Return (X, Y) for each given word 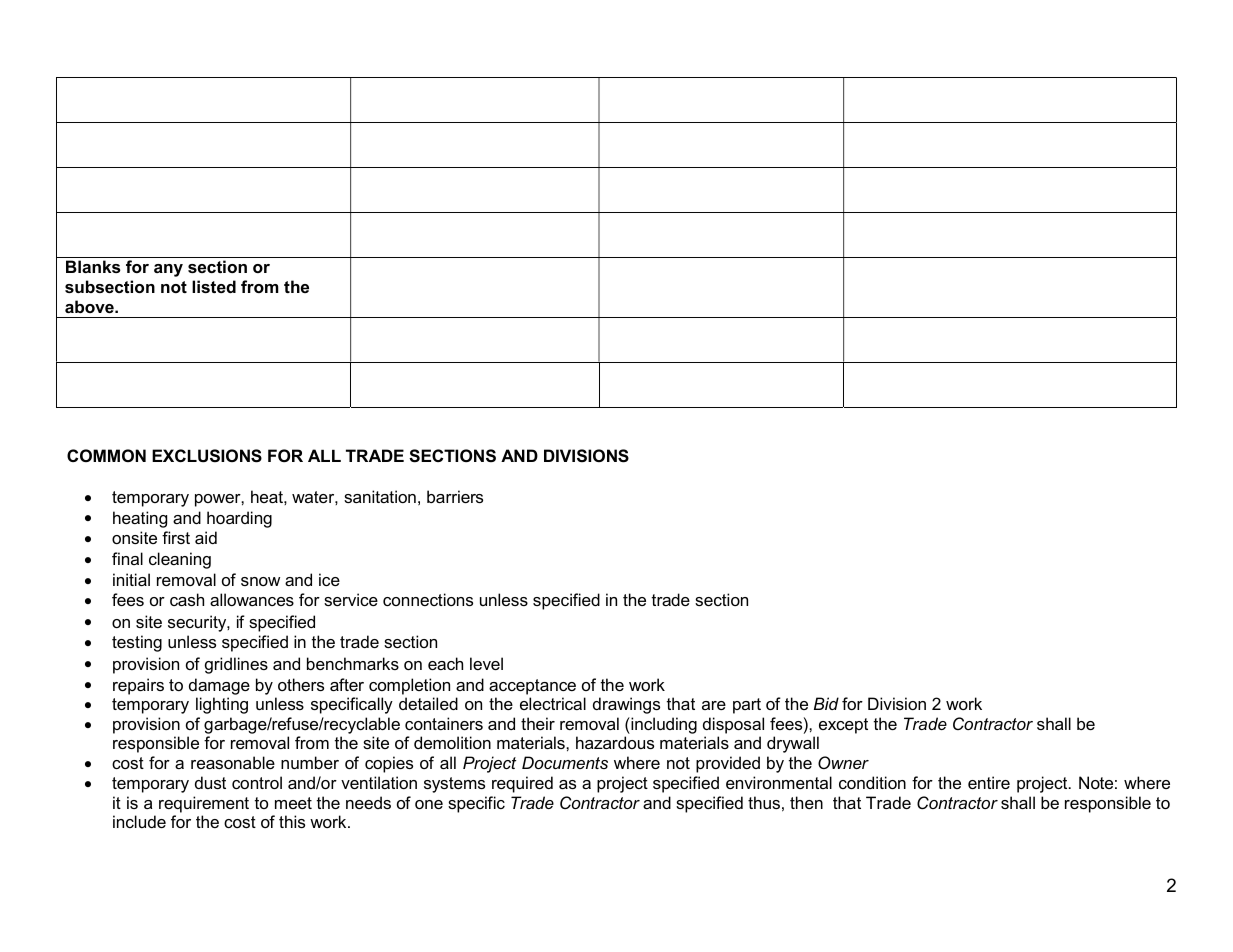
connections (428, 599)
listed (214, 286)
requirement (204, 804)
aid (206, 537)
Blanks (93, 266)
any (168, 270)
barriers (455, 496)
